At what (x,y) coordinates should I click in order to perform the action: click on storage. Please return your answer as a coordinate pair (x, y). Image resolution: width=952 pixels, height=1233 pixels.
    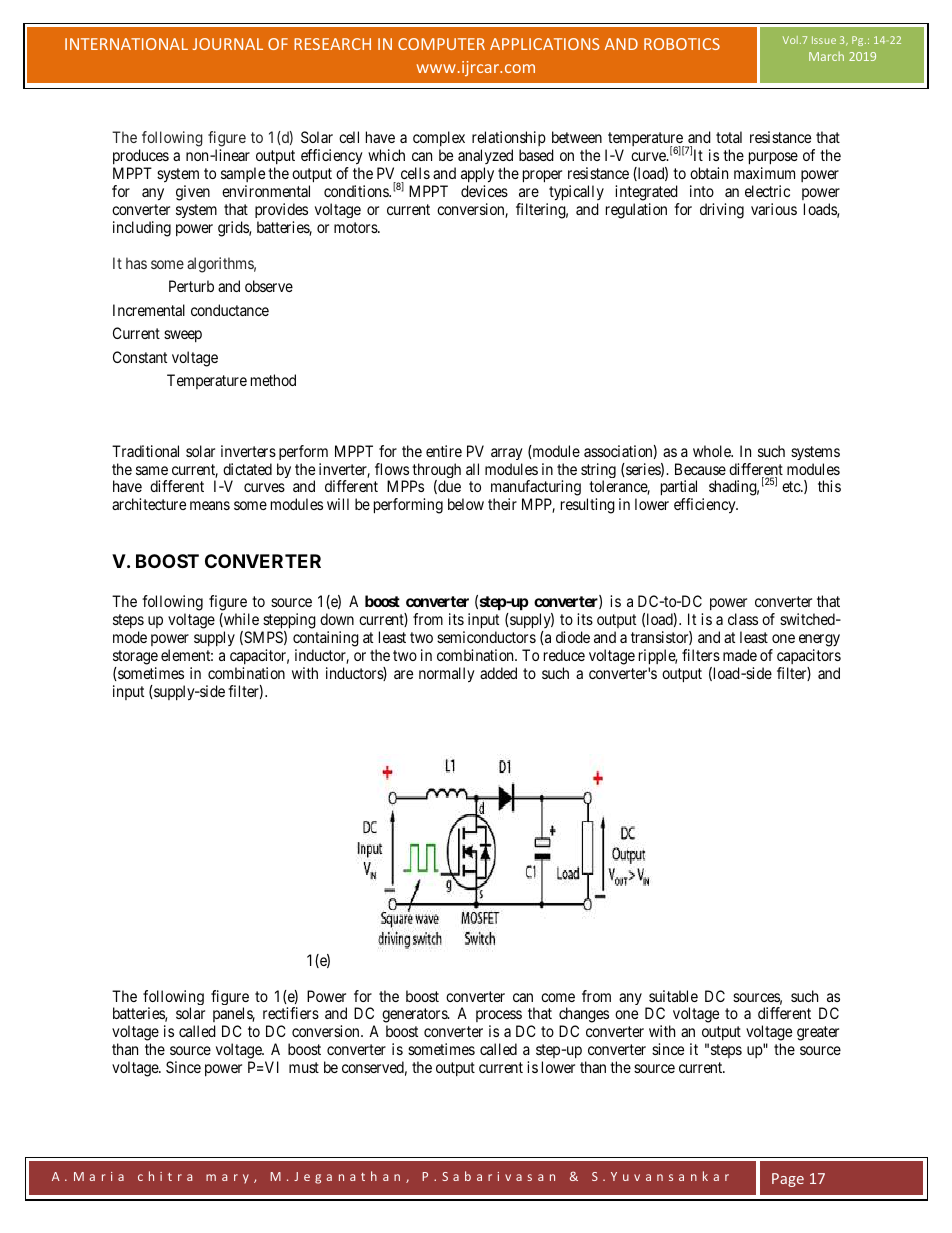
    Looking at the image, I should click on (135, 657).
